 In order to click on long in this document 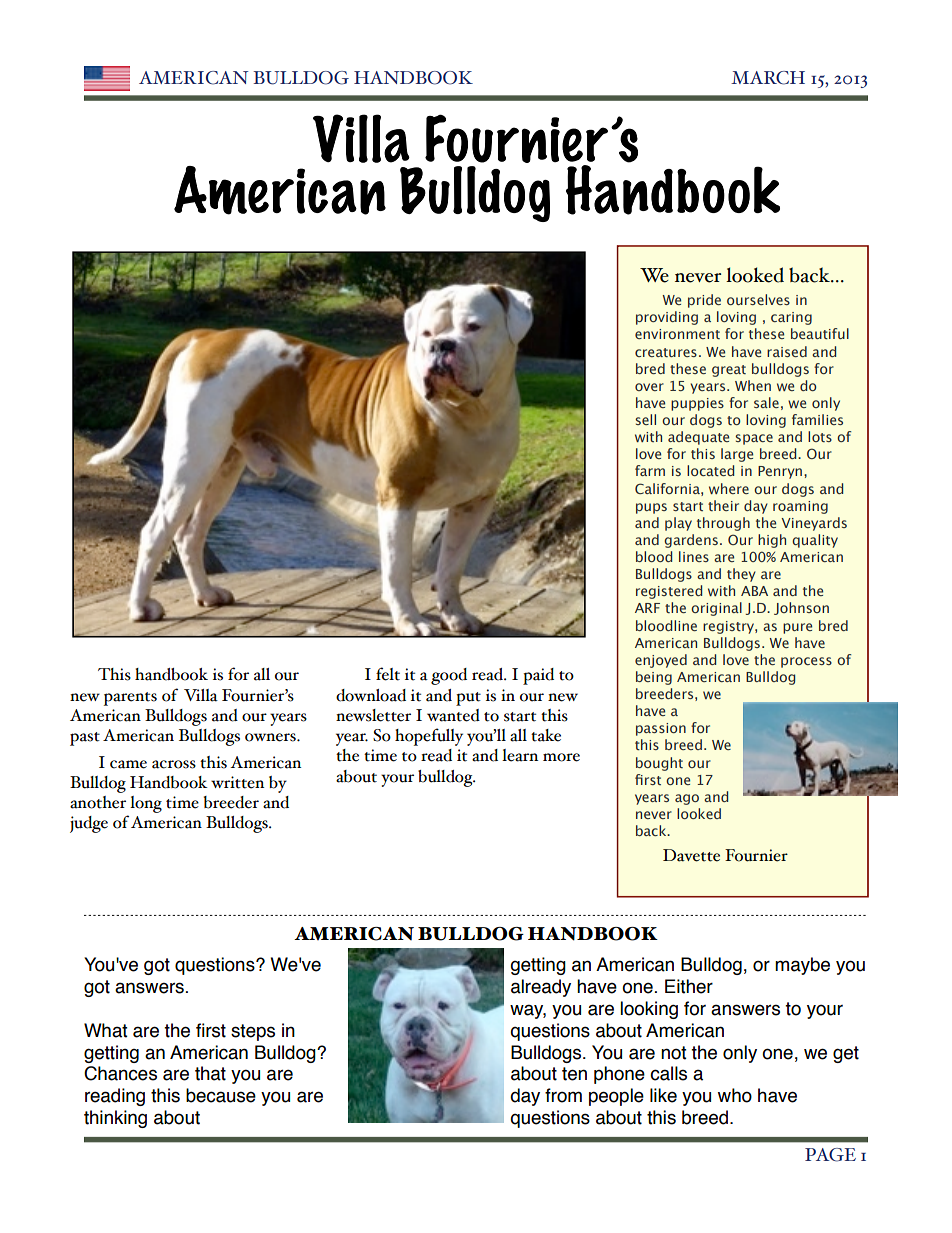, I will do `click(146, 804)`.
